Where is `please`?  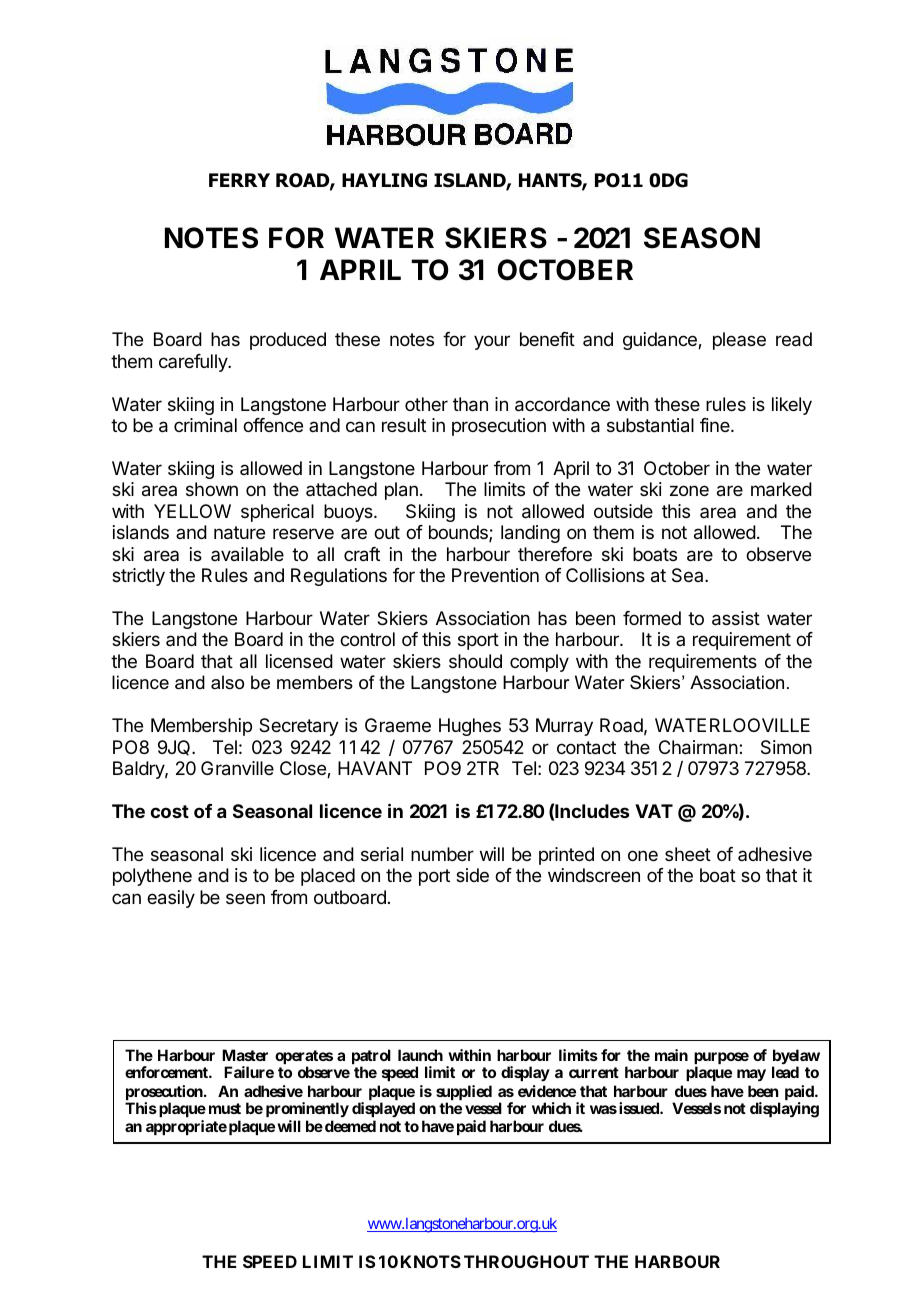 please is located at coordinates (739, 341).
